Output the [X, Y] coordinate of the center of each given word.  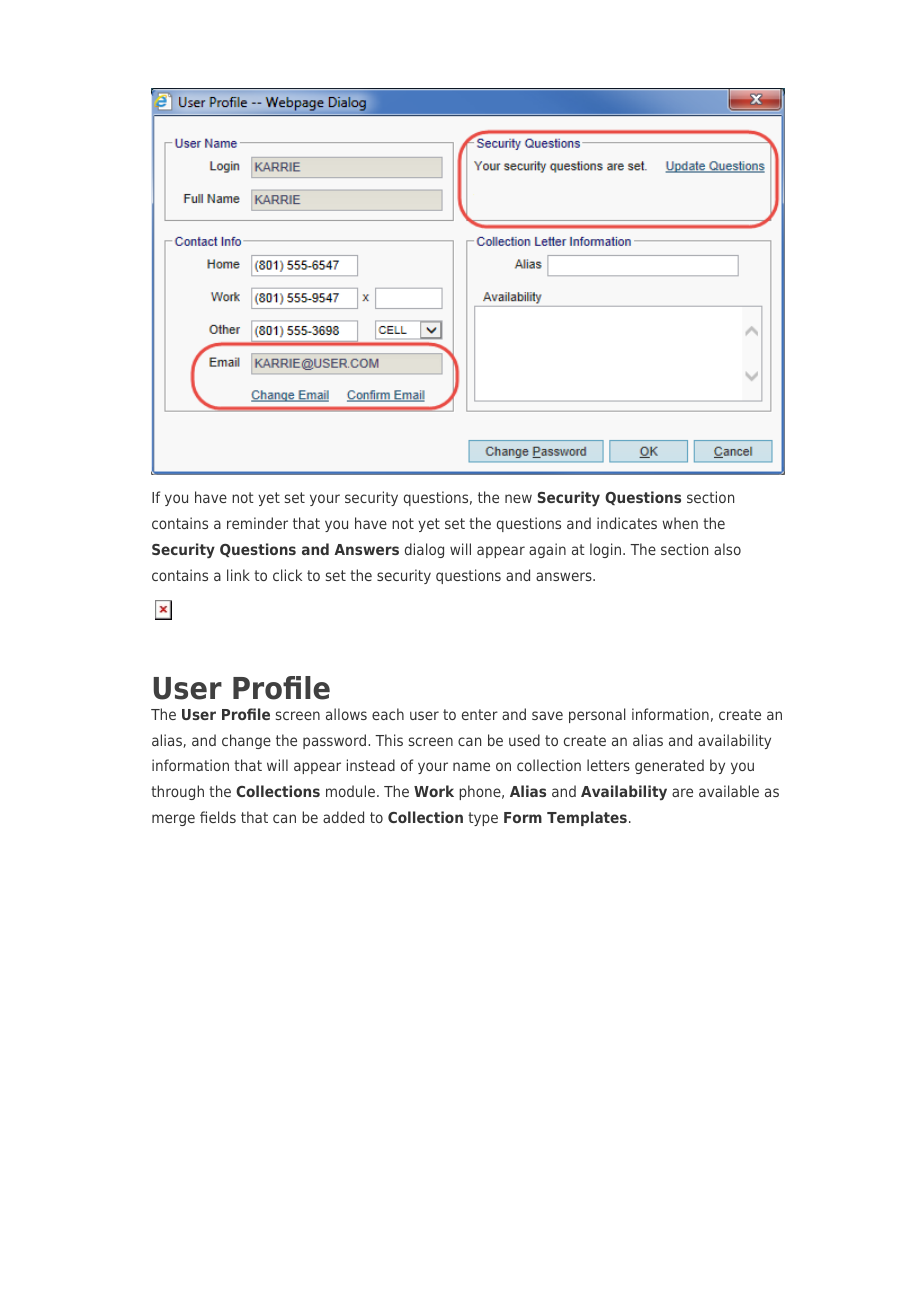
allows [346, 714]
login [605, 550]
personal [597, 715]
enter [480, 714]
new [518, 498]
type [483, 819]
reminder [257, 523]
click [287, 575]
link [238, 575]
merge [173, 820]
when [680, 523]
